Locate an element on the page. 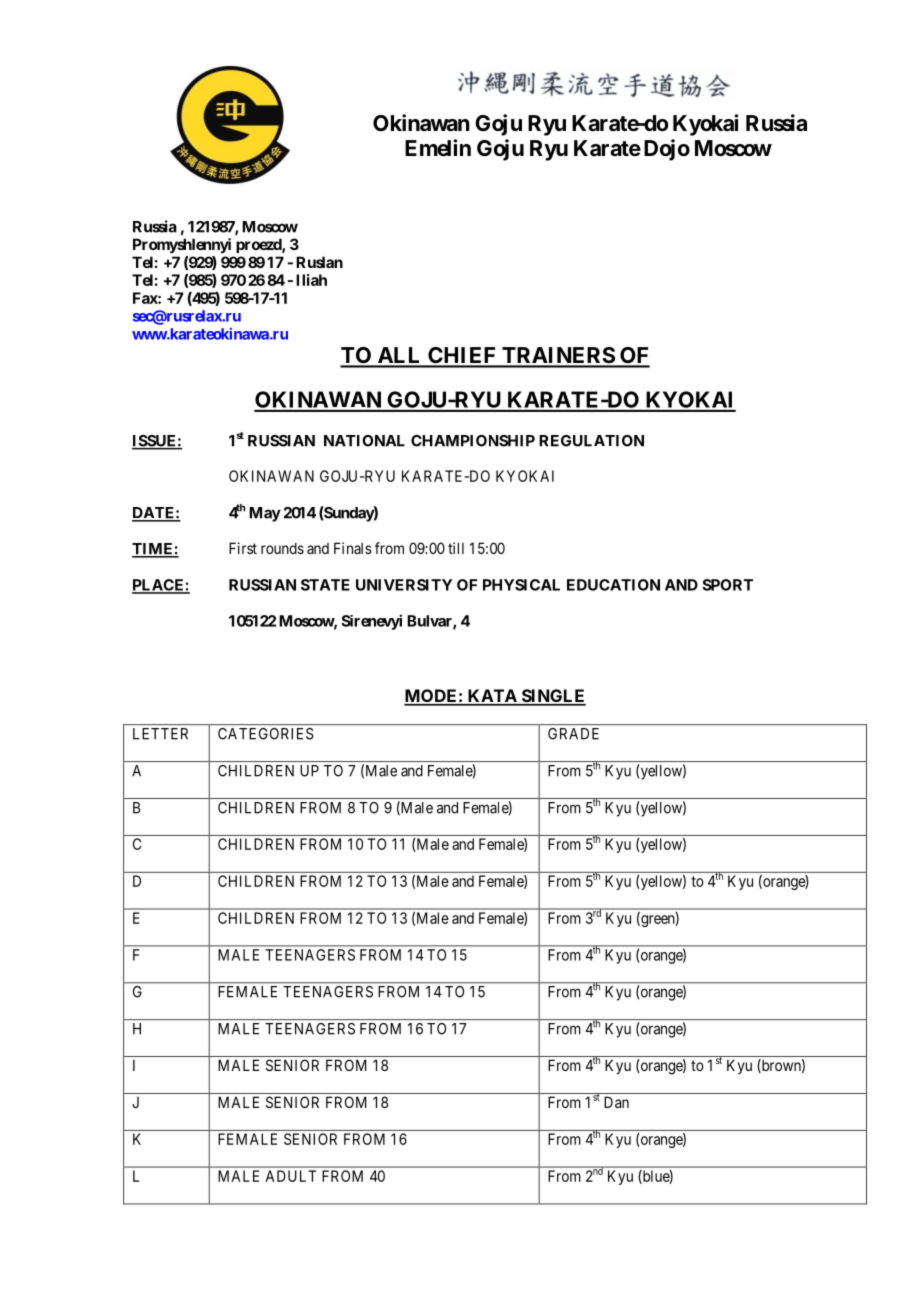 The height and width of the document is (1308, 924). Dan is located at coordinates (616, 1102).
